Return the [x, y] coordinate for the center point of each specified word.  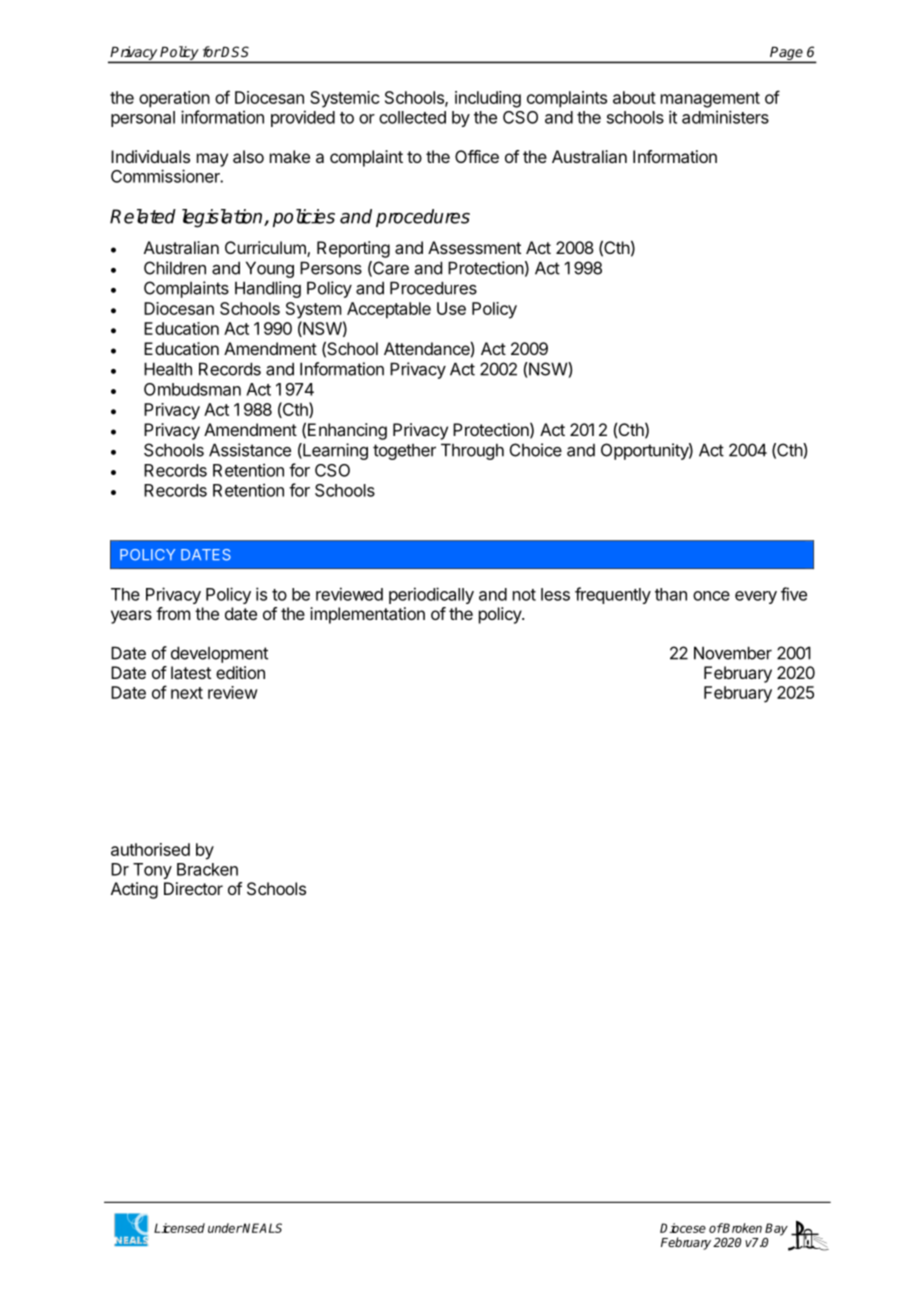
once [711, 596]
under [225, 1228]
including [488, 99]
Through [472, 451]
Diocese [683, 1228]
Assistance [250, 450]
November [733, 653]
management [710, 100]
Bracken [207, 869]
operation [174, 99]
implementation [367, 615]
